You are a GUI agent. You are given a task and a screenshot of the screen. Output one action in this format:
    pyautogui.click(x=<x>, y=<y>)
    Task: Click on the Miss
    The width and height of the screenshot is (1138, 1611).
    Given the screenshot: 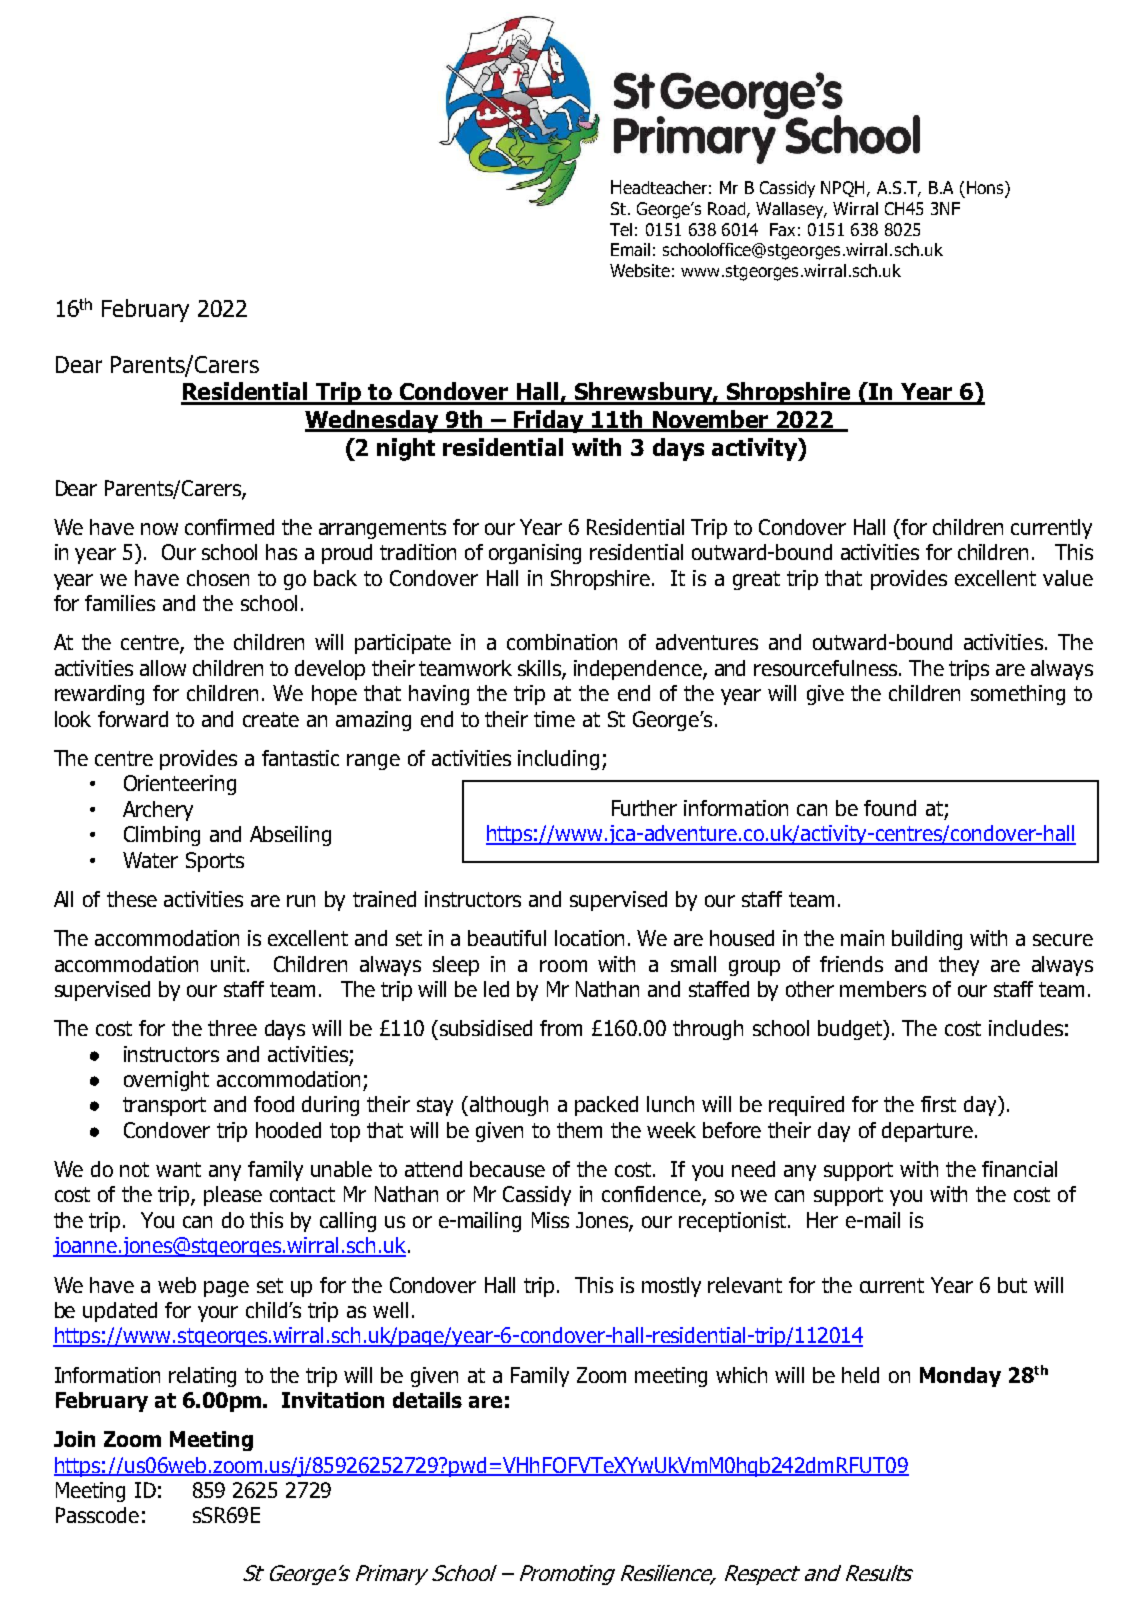 What is the action you would take?
    pyautogui.click(x=550, y=1220)
